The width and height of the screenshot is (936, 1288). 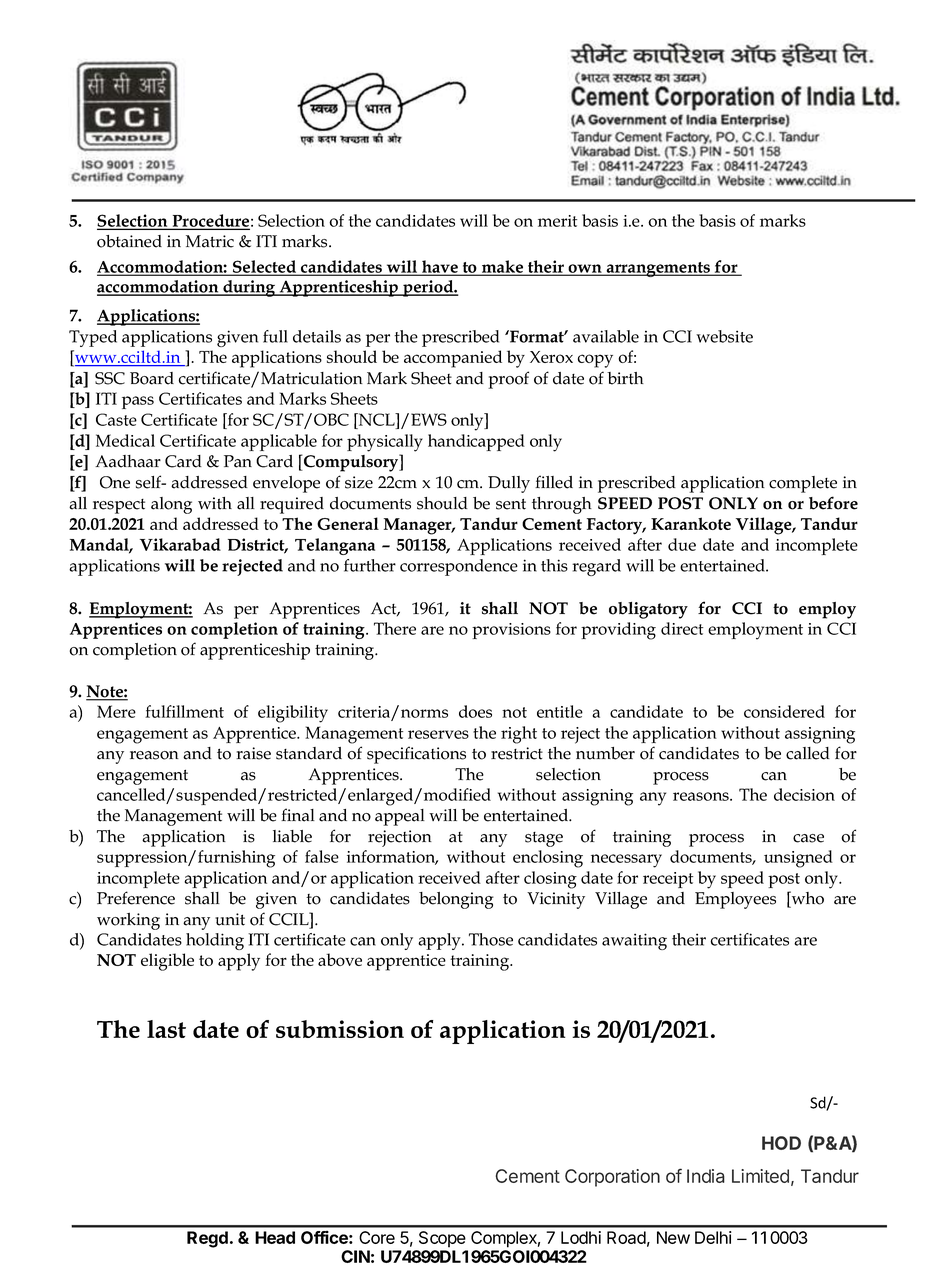 What do you see at coordinates (184, 711) in the screenshot?
I see `fulfillment` at bounding box center [184, 711].
